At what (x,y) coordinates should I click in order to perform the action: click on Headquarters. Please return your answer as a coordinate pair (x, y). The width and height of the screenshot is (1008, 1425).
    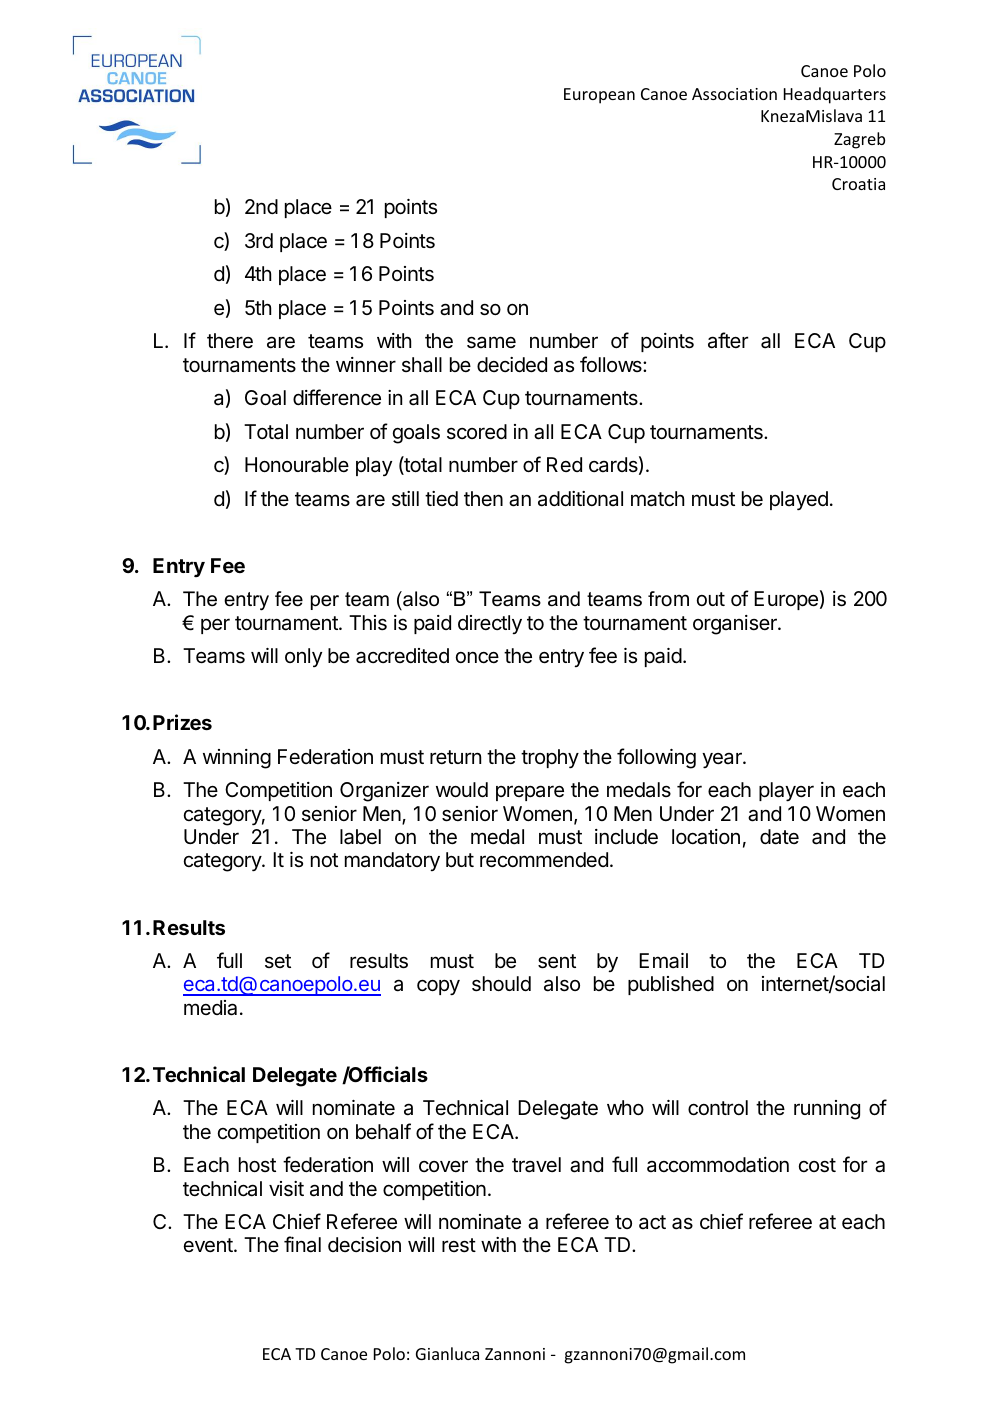
    Looking at the image, I should click on (835, 95).
